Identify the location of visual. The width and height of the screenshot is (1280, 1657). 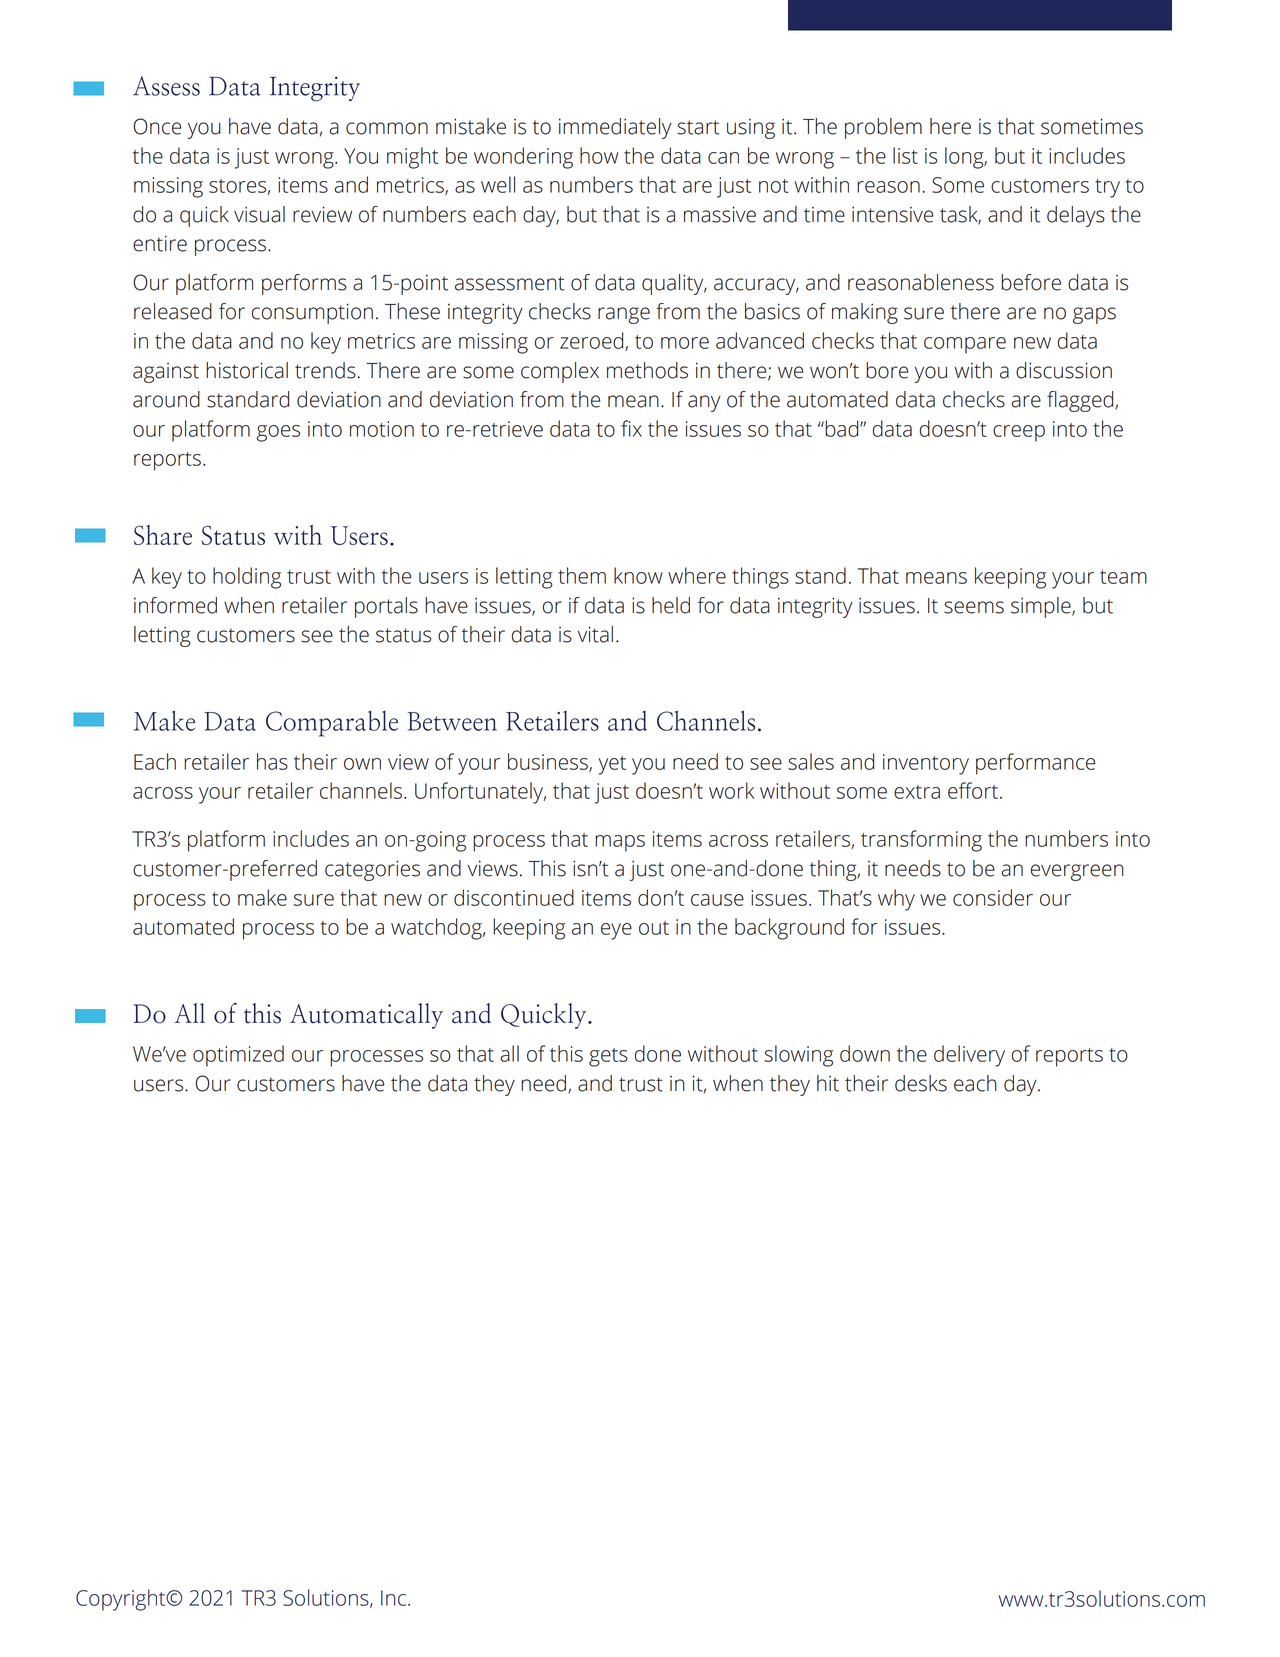
(259, 214).
